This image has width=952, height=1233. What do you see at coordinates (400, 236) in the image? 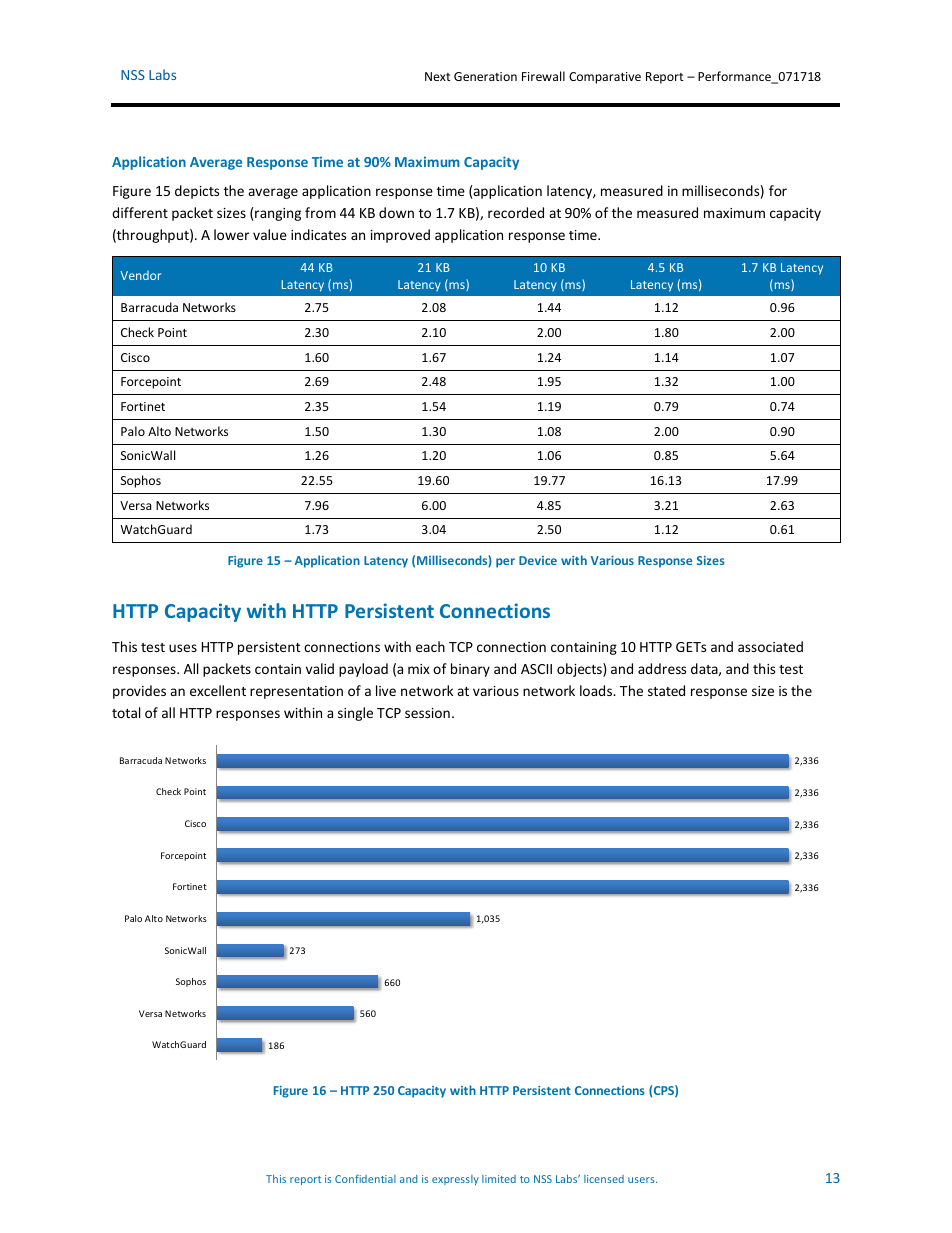
I see `improved` at bounding box center [400, 236].
